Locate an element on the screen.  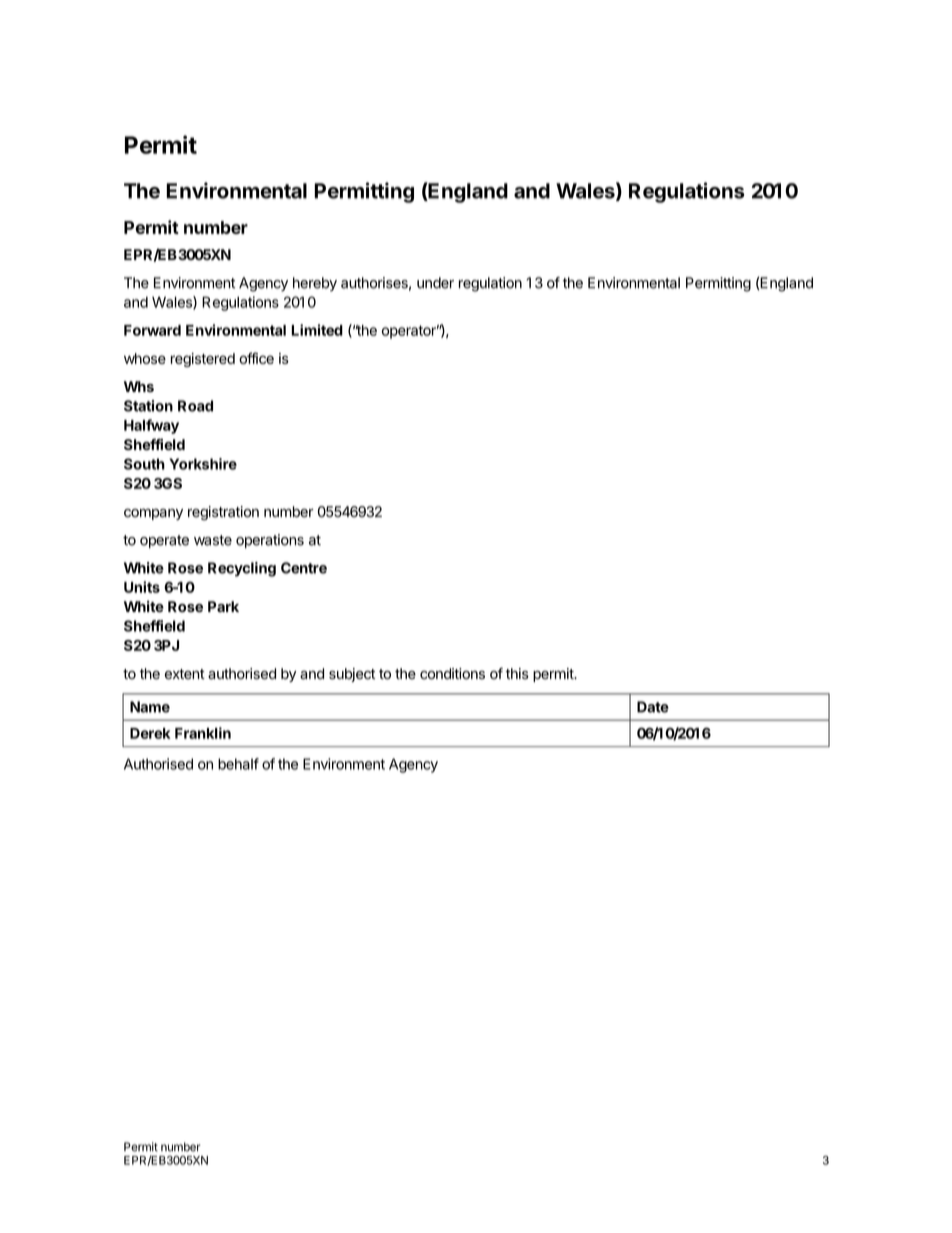
Forward is located at coordinates (152, 330).
